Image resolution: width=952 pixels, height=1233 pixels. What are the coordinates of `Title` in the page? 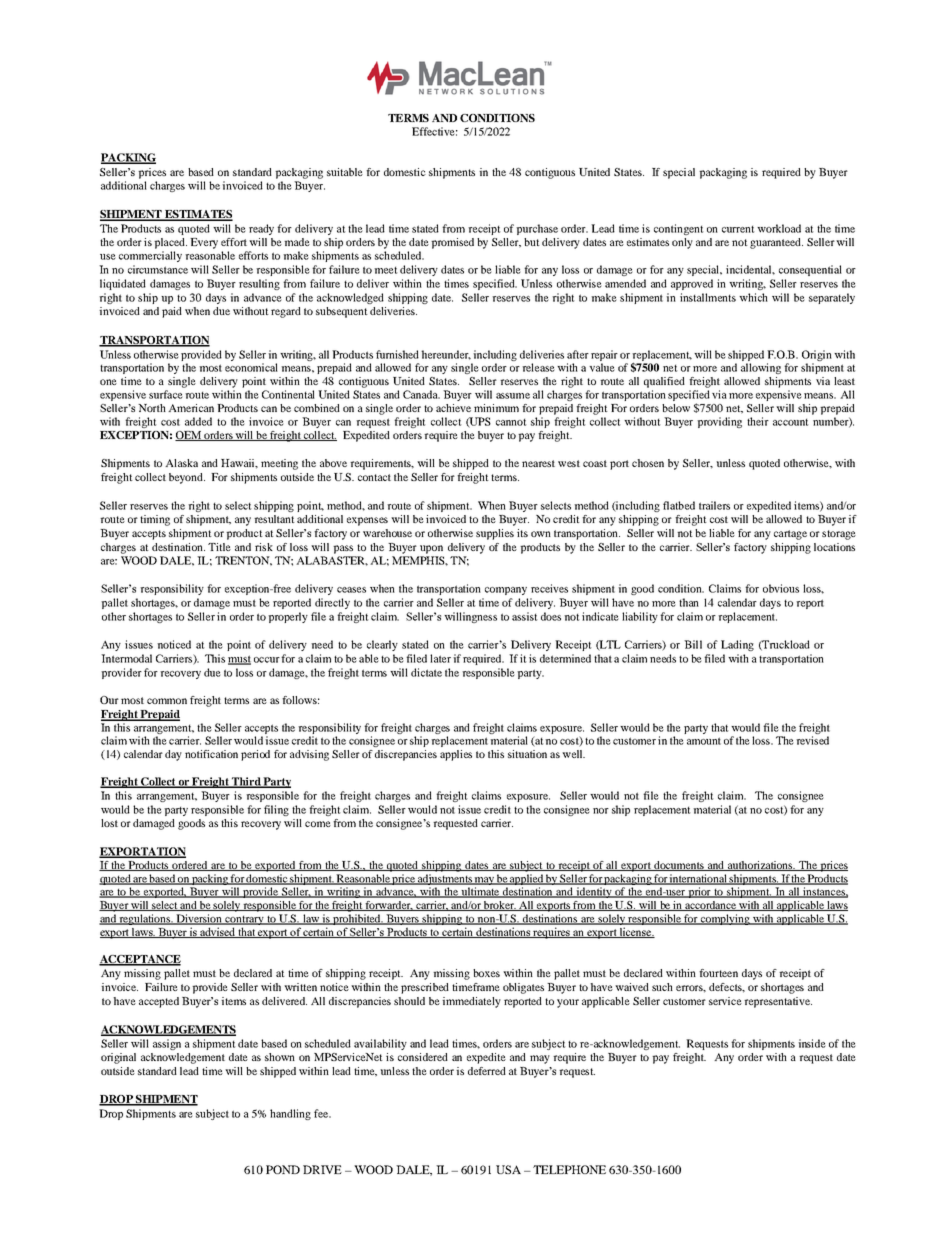 It's located at (219, 547).
